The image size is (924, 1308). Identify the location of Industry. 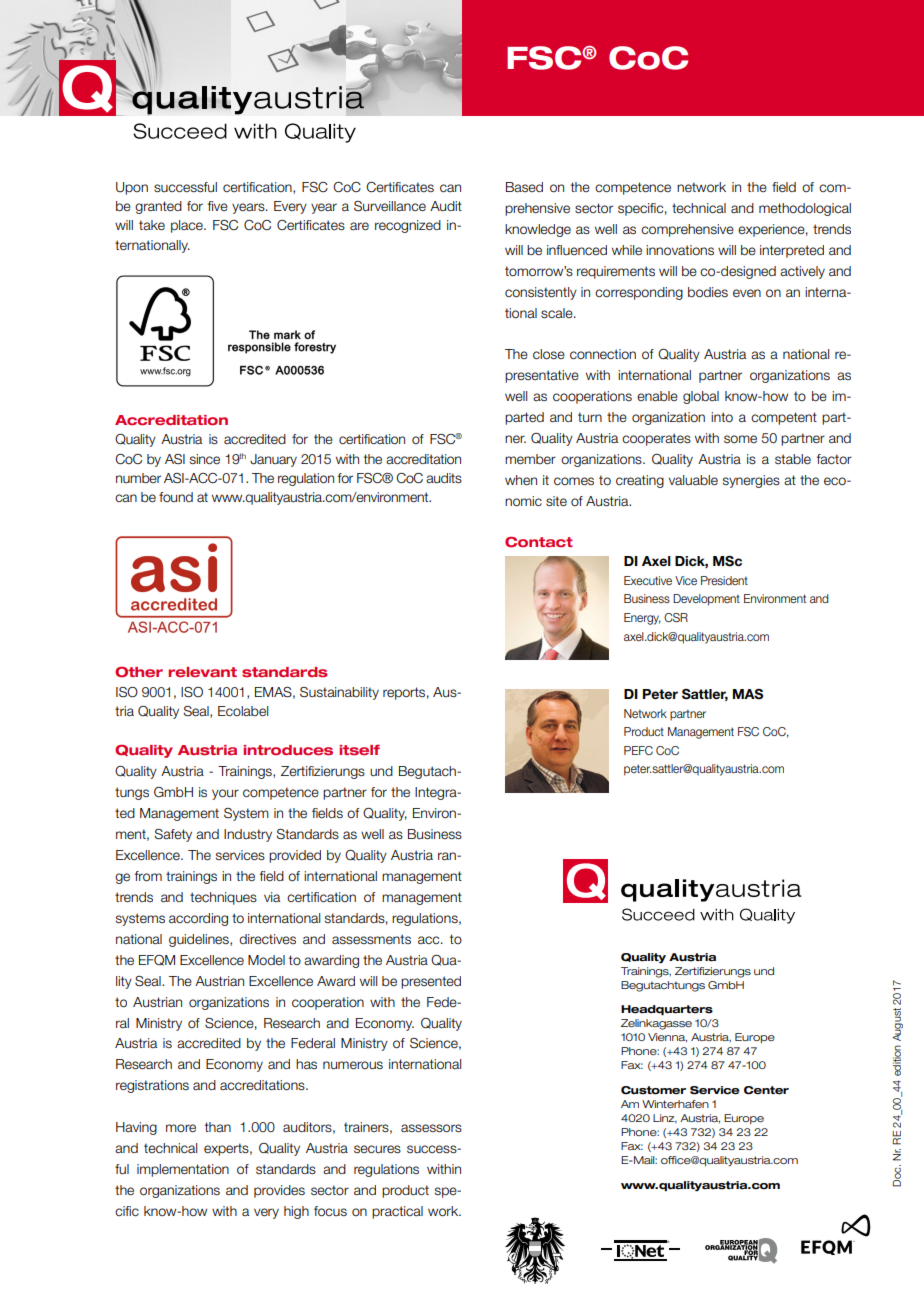
(248, 835).
